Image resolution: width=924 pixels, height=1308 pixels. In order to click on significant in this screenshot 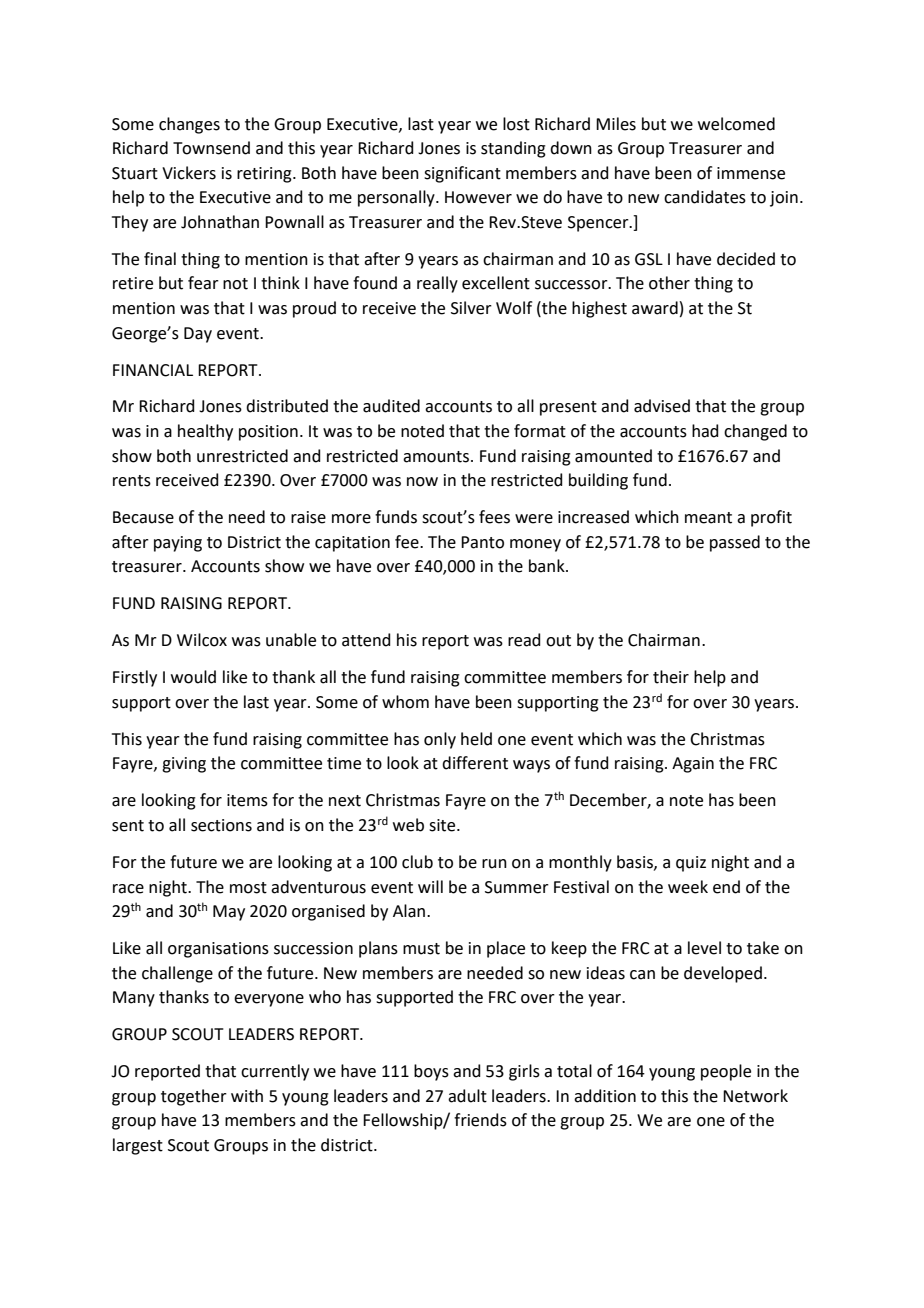, I will do `click(462, 174)`.
